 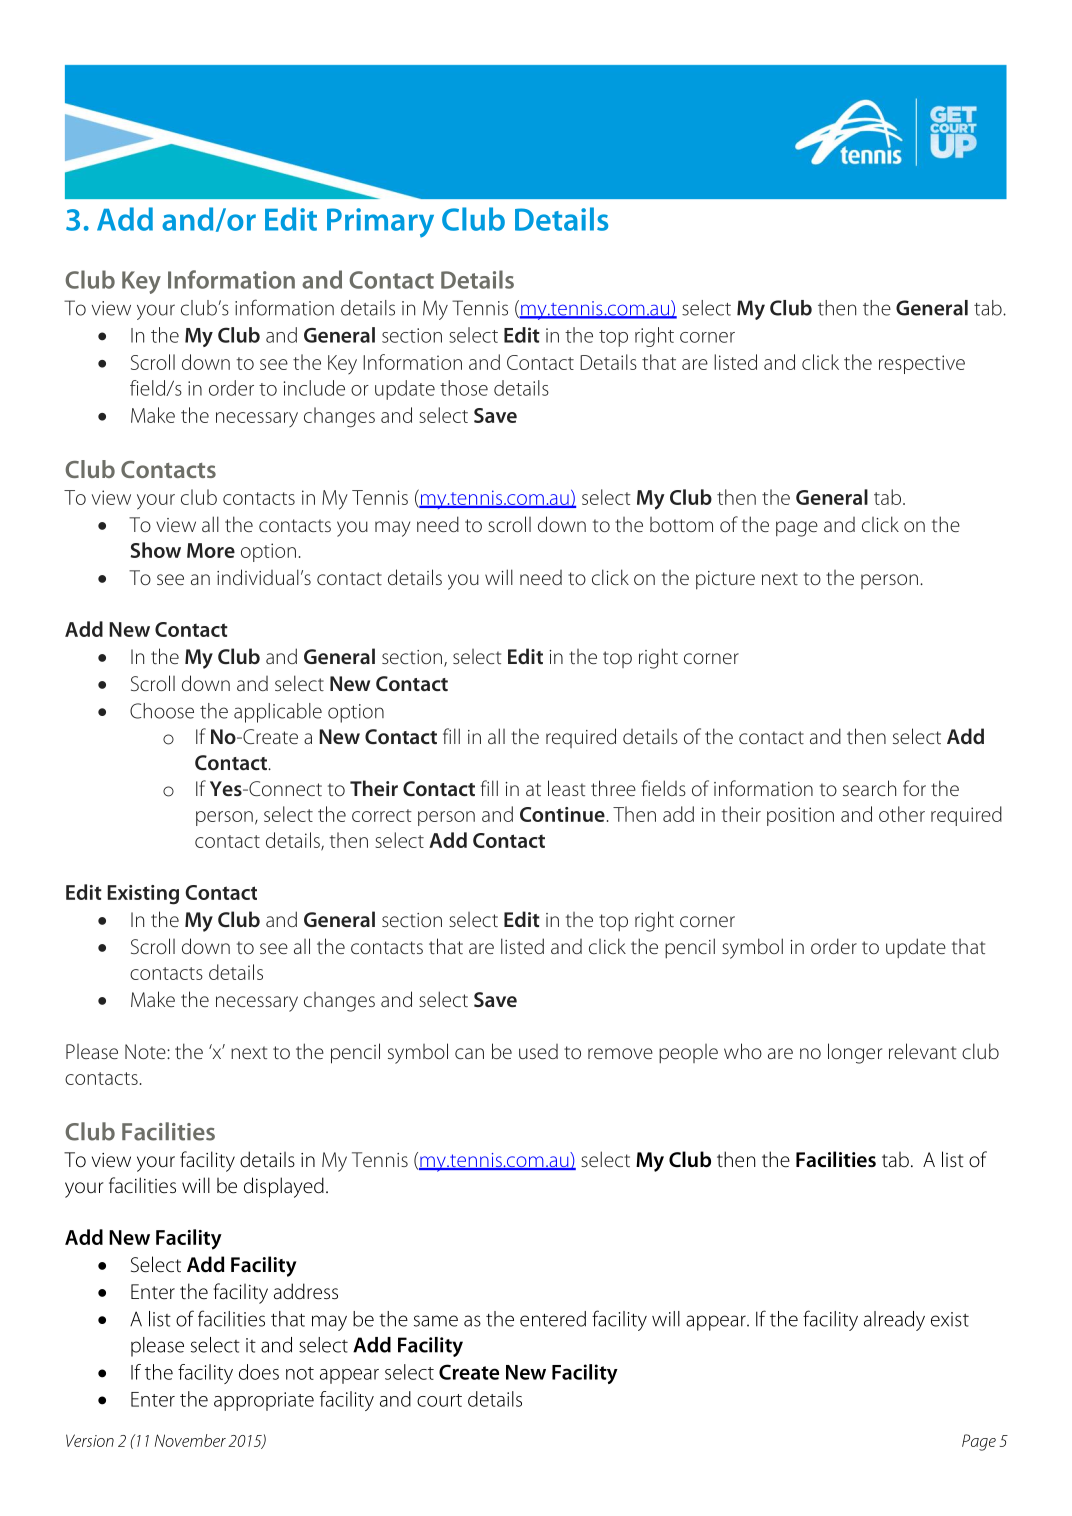 What do you see at coordinates (464, 388) in the document?
I see `those` at bounding box center [464, 388].
